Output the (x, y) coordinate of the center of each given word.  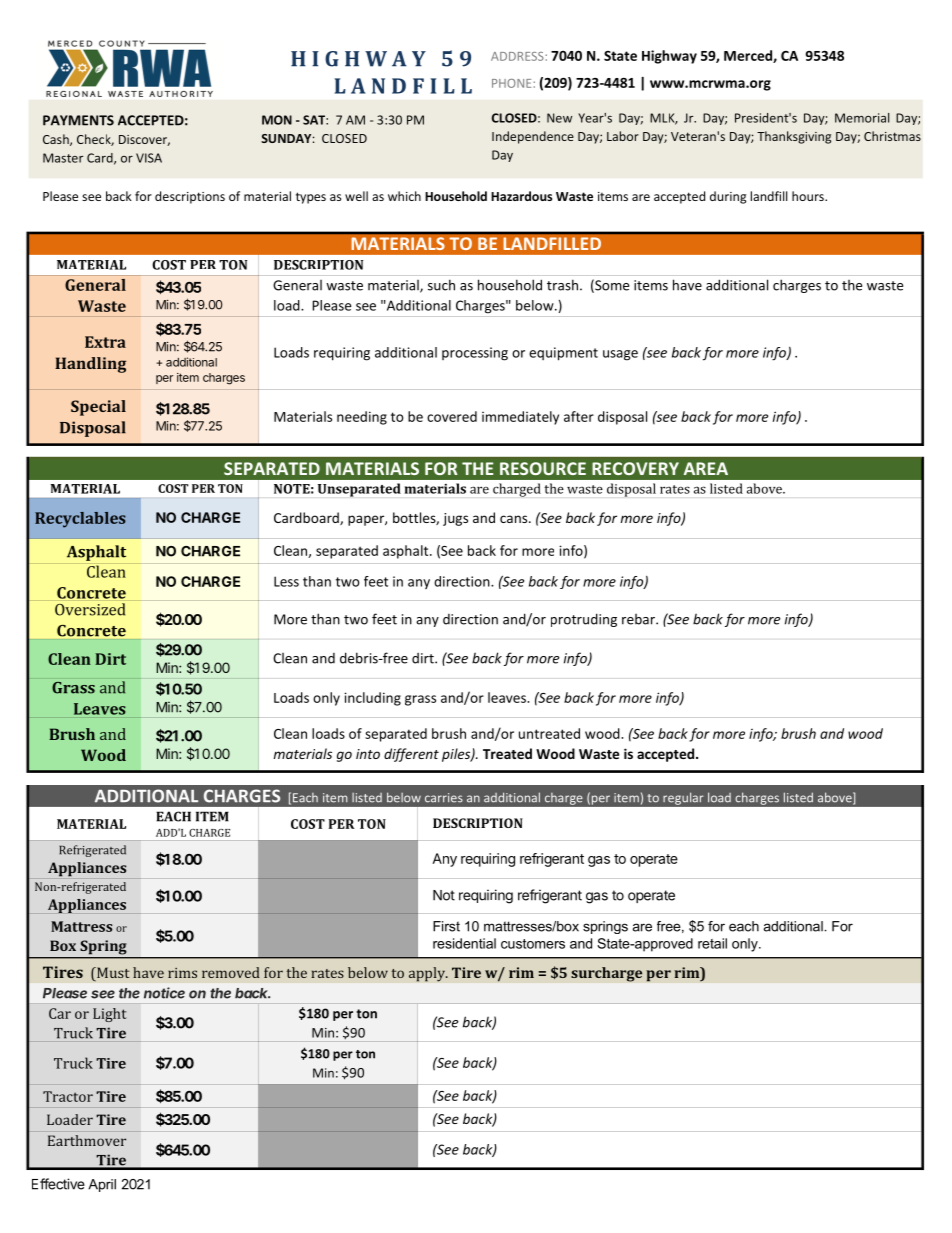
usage (620, 355)
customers (533, 944)
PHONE (511, 83)
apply (428, 974)
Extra (105, 342)
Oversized (90, 609)
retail (712, 943)
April (102, 1185)
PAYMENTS (78, 120)
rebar (639, 619)
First (446, 926)
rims (182, 973)
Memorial (862, 118)
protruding (584, 620)
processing (475, 354)
